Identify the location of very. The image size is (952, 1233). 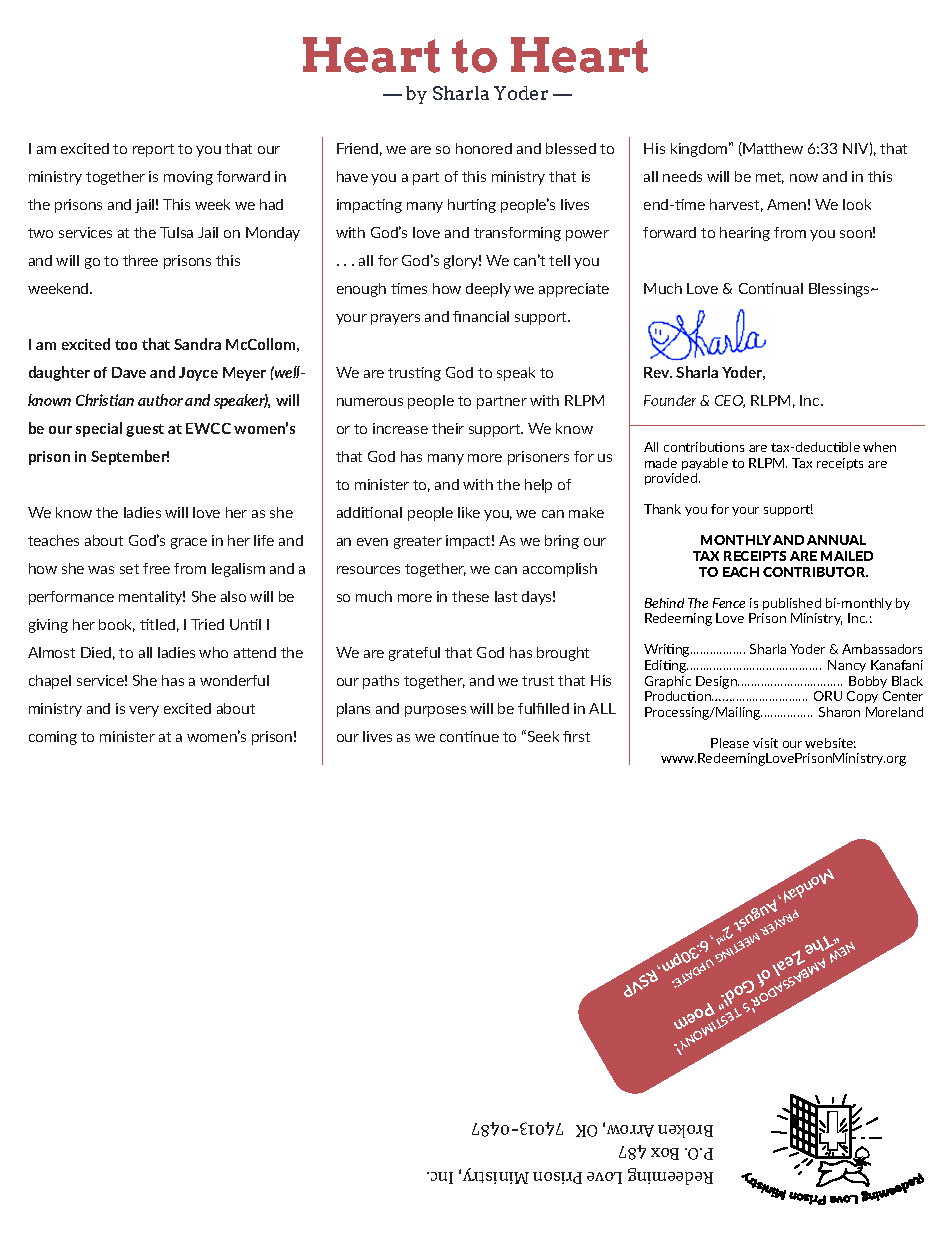
(144, 711).
